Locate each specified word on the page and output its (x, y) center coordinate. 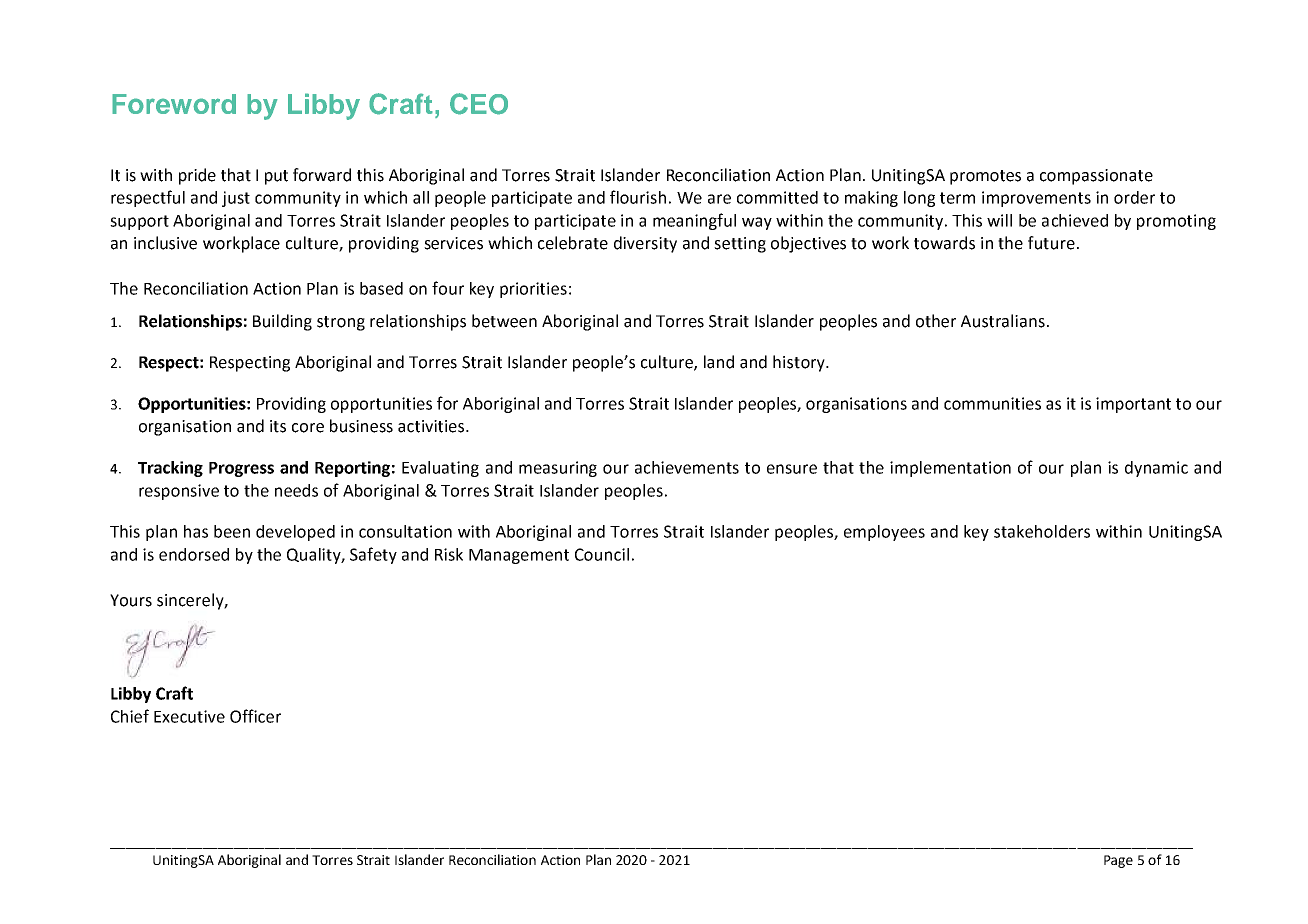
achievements (687, 467)
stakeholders (1042, 531)
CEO (479, 104)
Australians (1003, 321)
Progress (241, 469)
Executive (189, 716)
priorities (533, 290)
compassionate (1096, 177)
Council (602, 554)
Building (282, 322)
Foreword (174, 104)
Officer (255, 716)
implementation (950, 469)
